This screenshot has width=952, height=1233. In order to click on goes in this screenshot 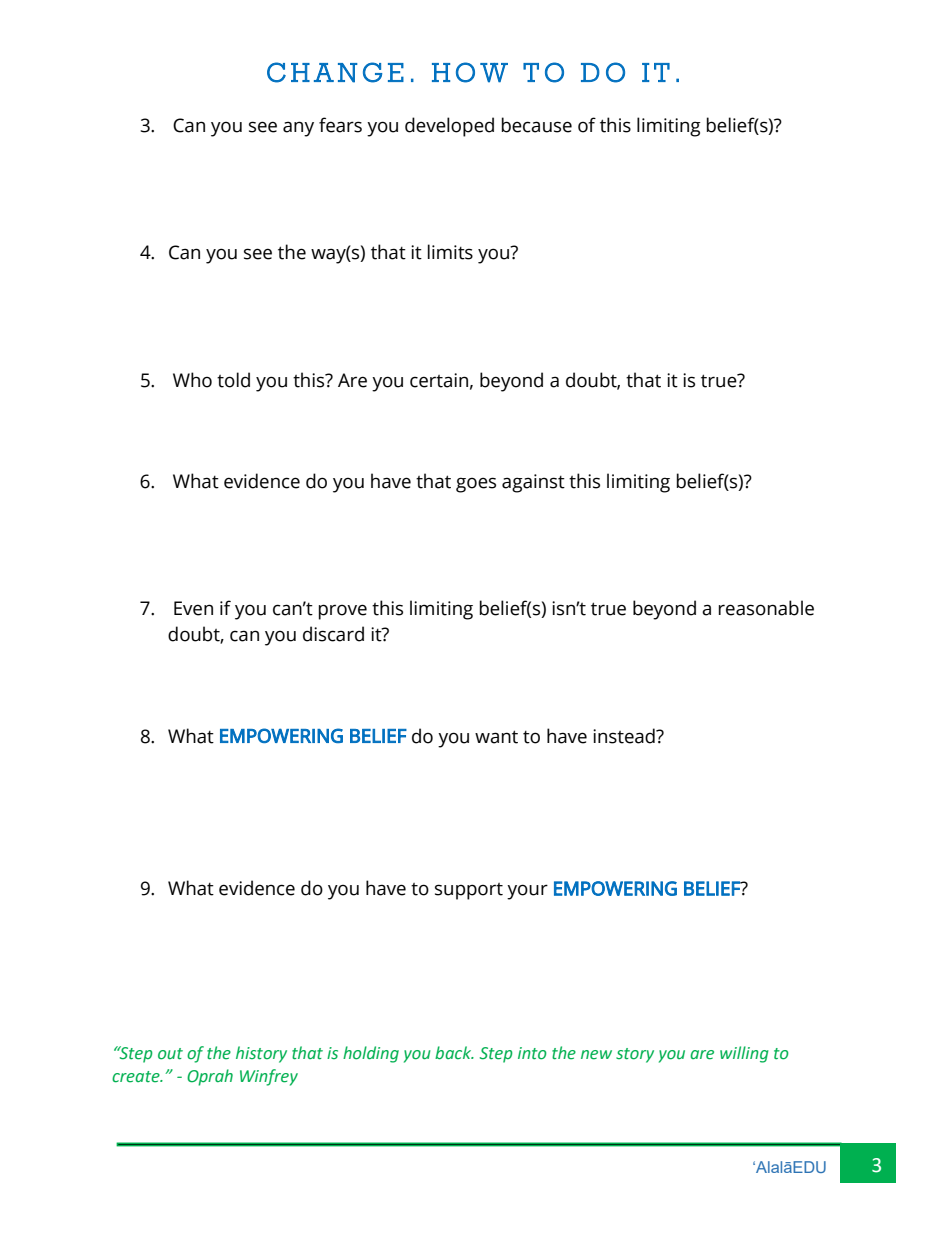, I will do `click(476, 485)`.
